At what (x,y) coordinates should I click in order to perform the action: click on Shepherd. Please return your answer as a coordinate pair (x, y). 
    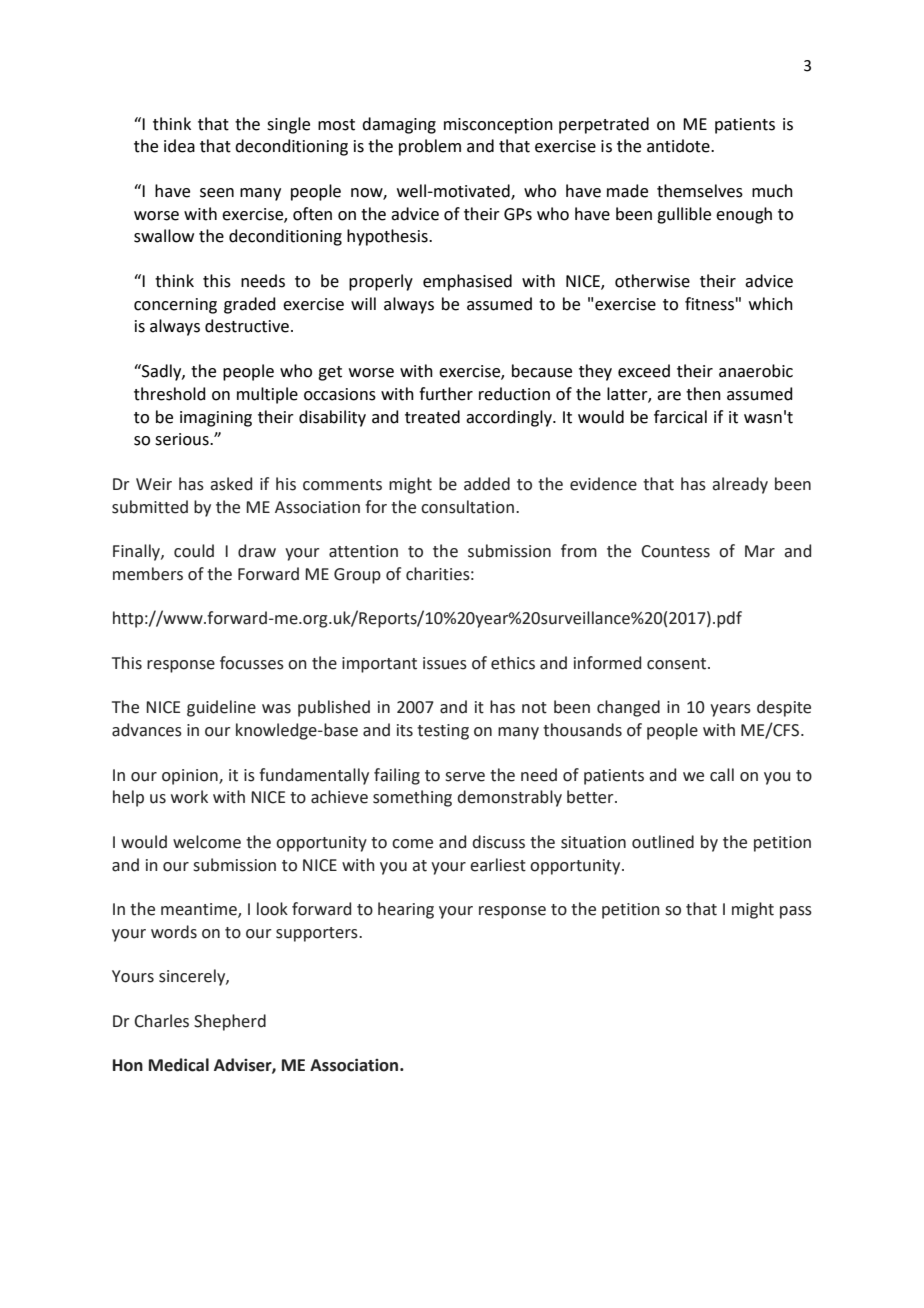
    Looking at the image, I should click on (230, 1022).
